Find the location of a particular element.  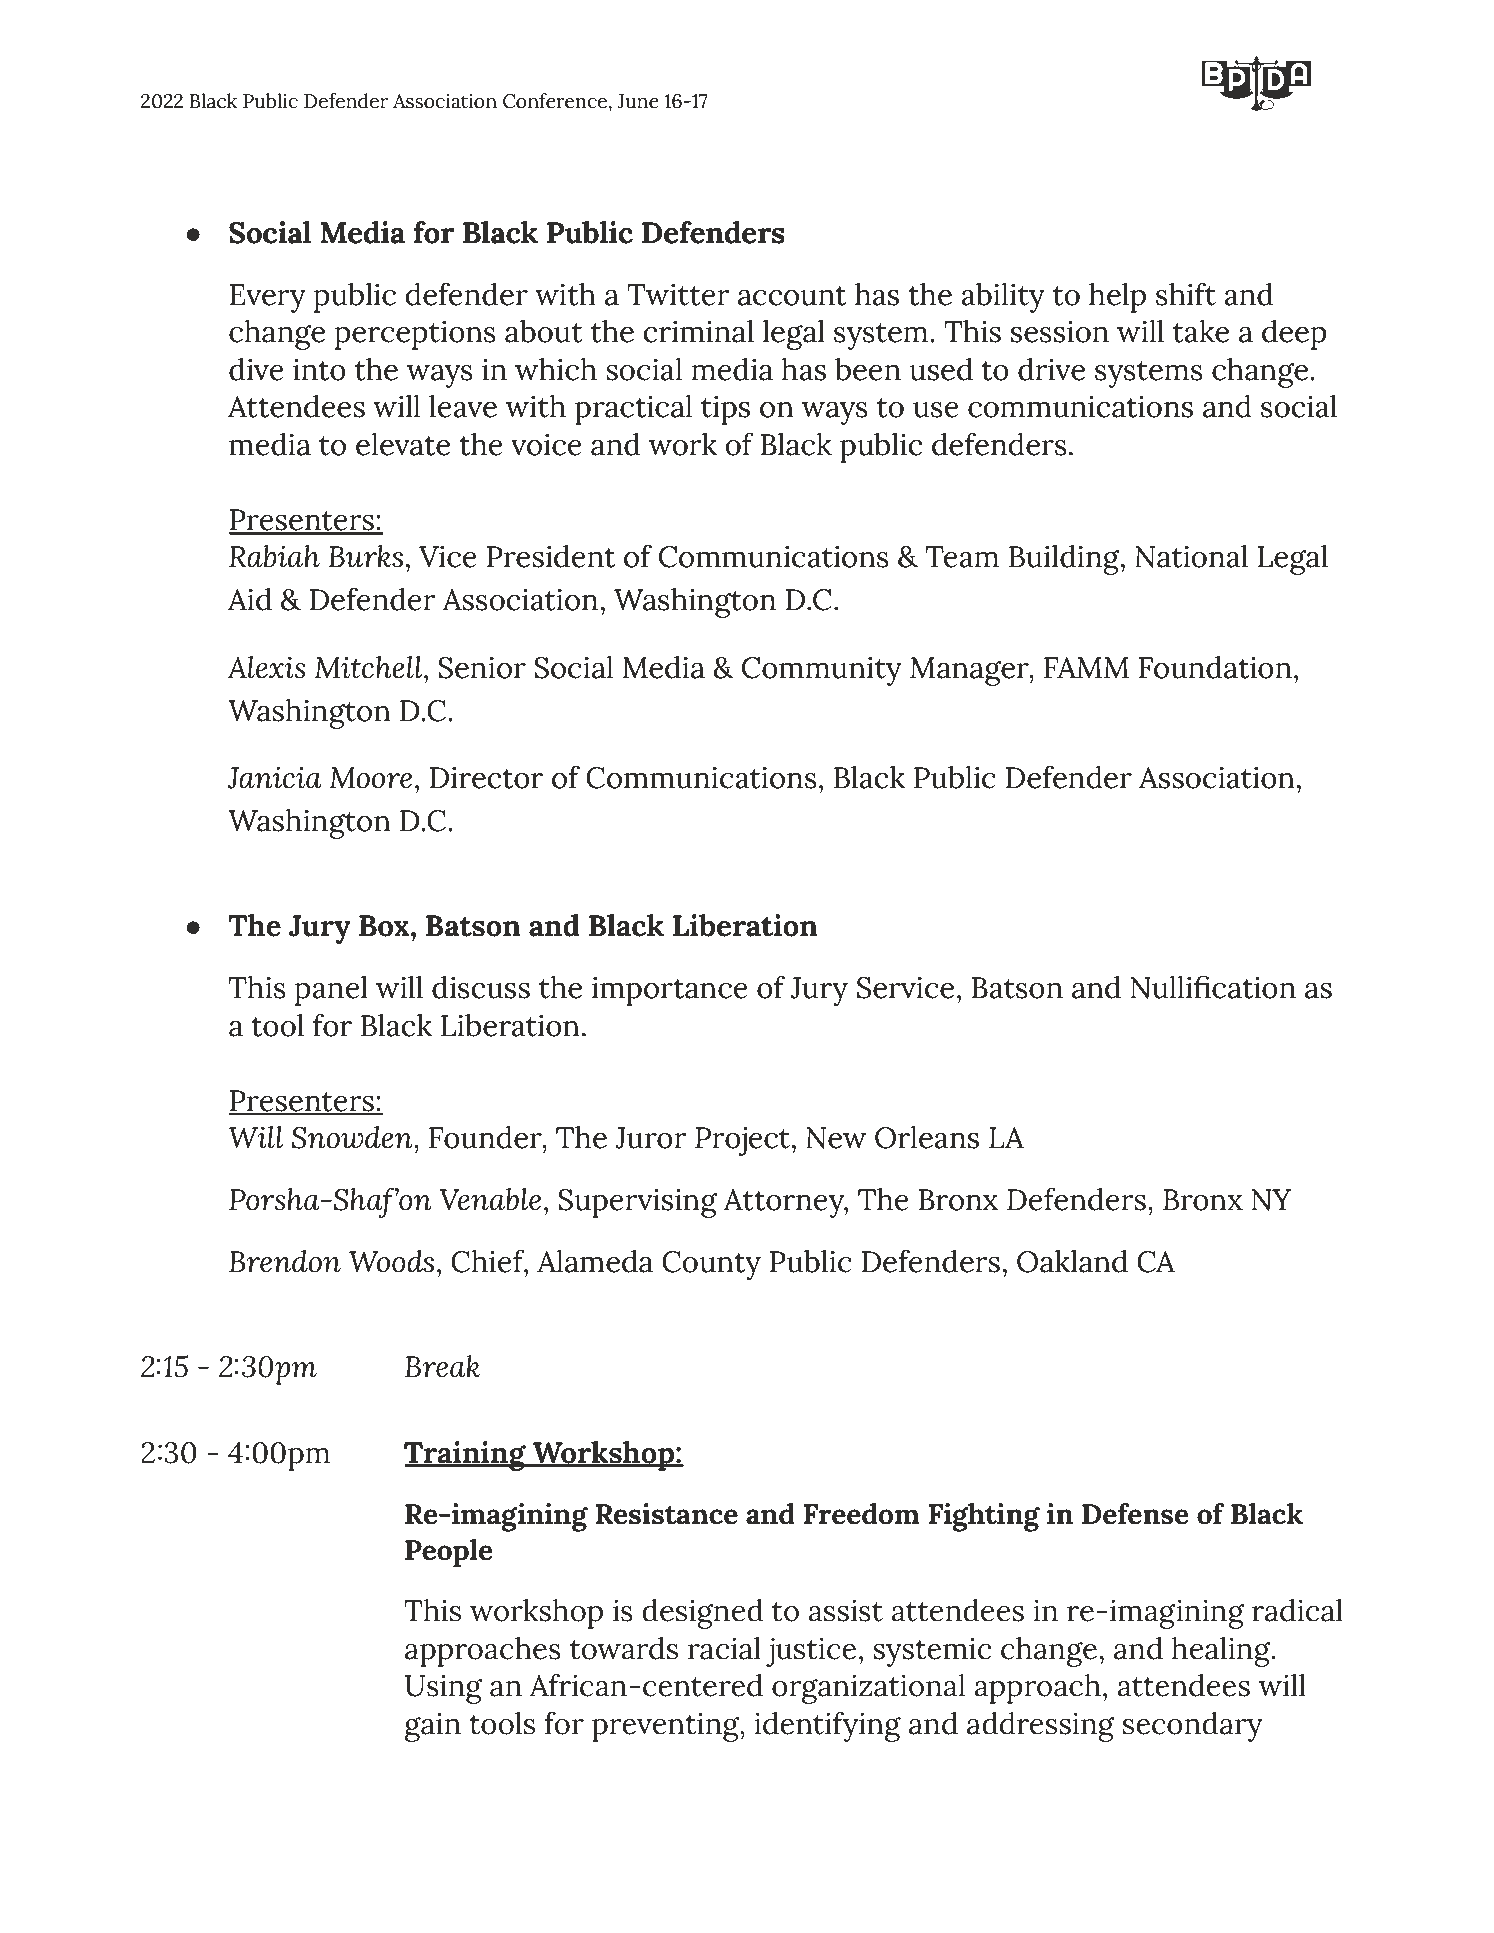

Woods is located at coordinates (391, 1261).
